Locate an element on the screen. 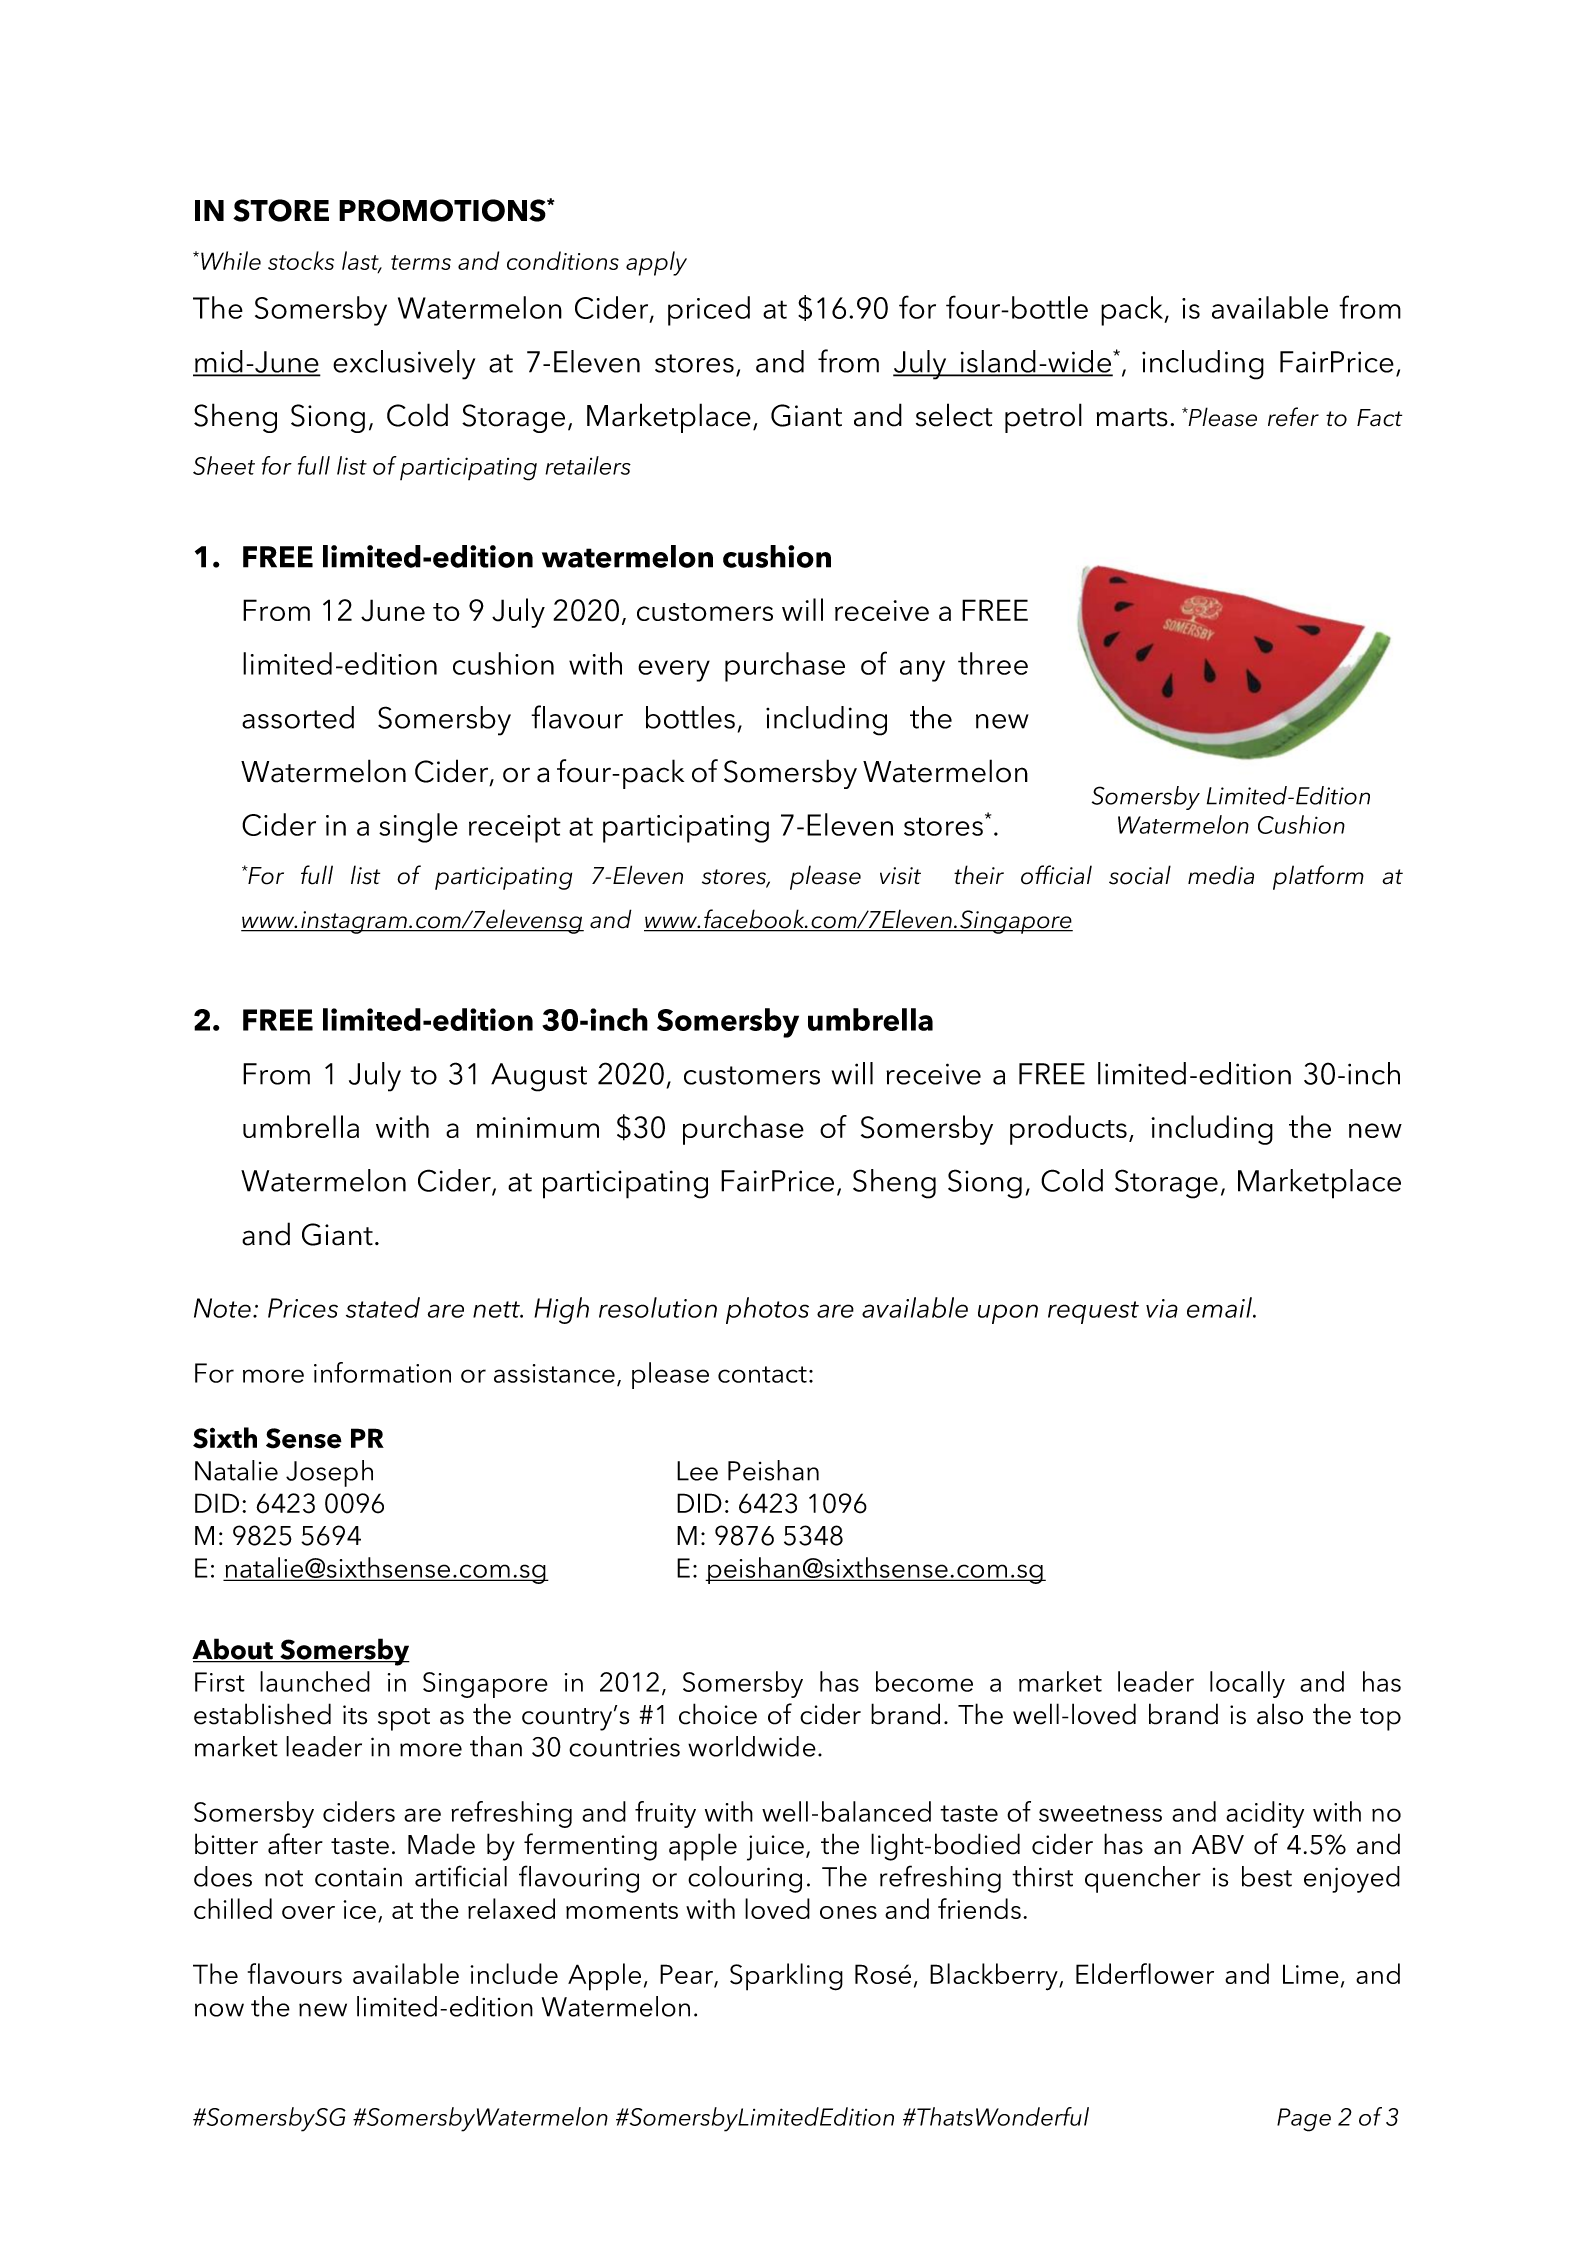 This screenshot has width=1595, height=2256. last is located at coordinates (361, 262).
